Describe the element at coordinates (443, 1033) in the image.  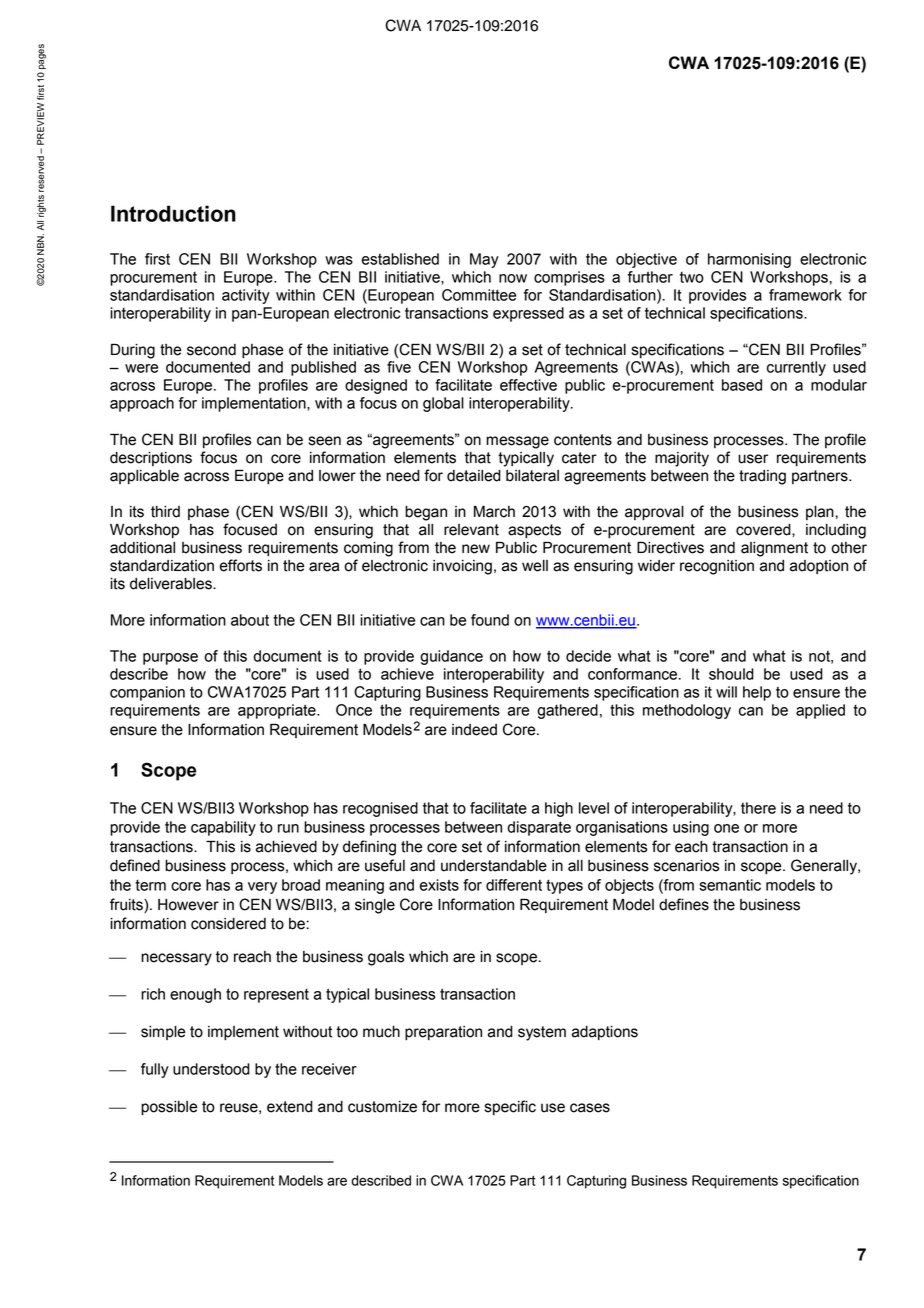
I see `preparation` at that location.
